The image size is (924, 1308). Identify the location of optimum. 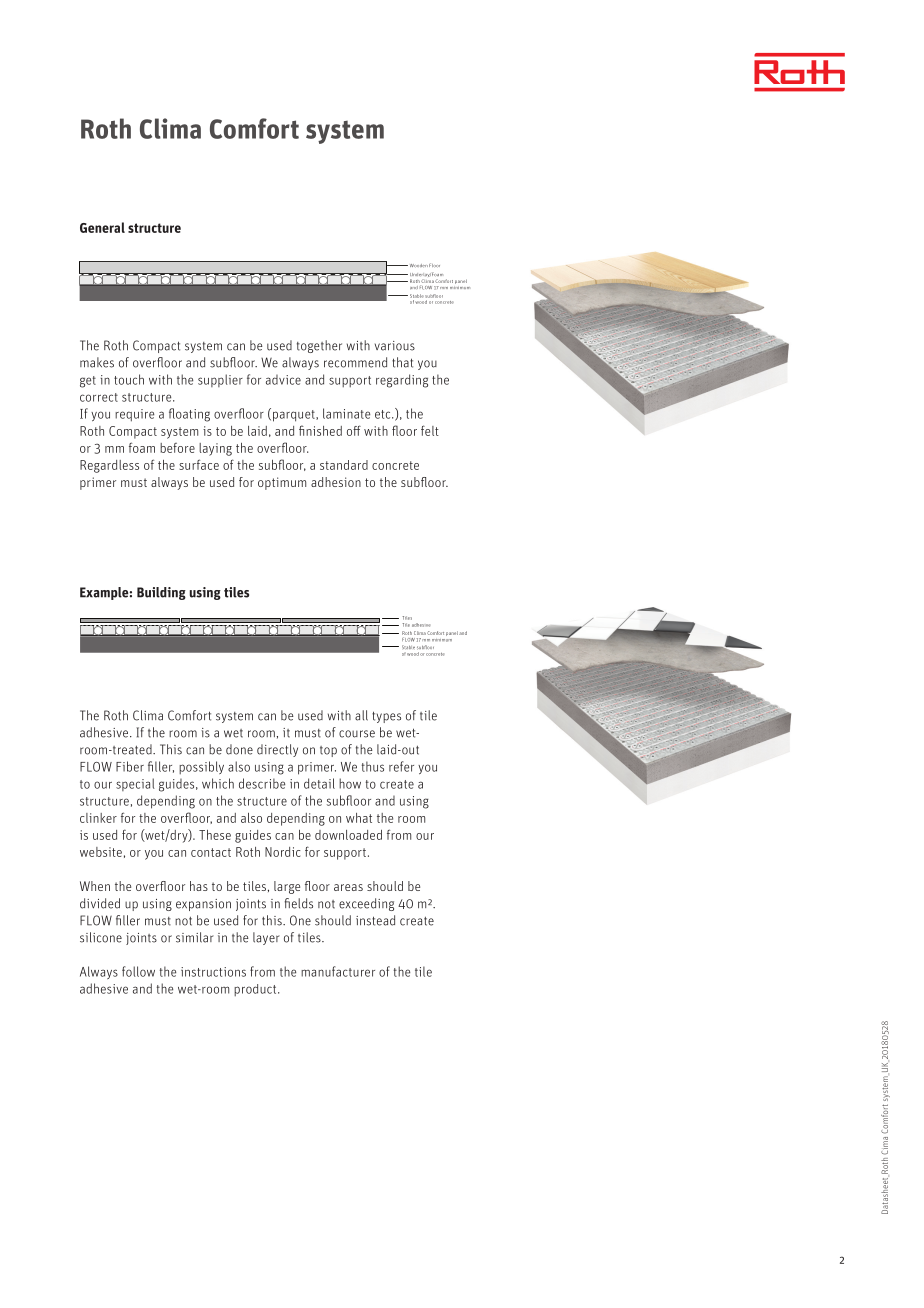
(282, 483).
